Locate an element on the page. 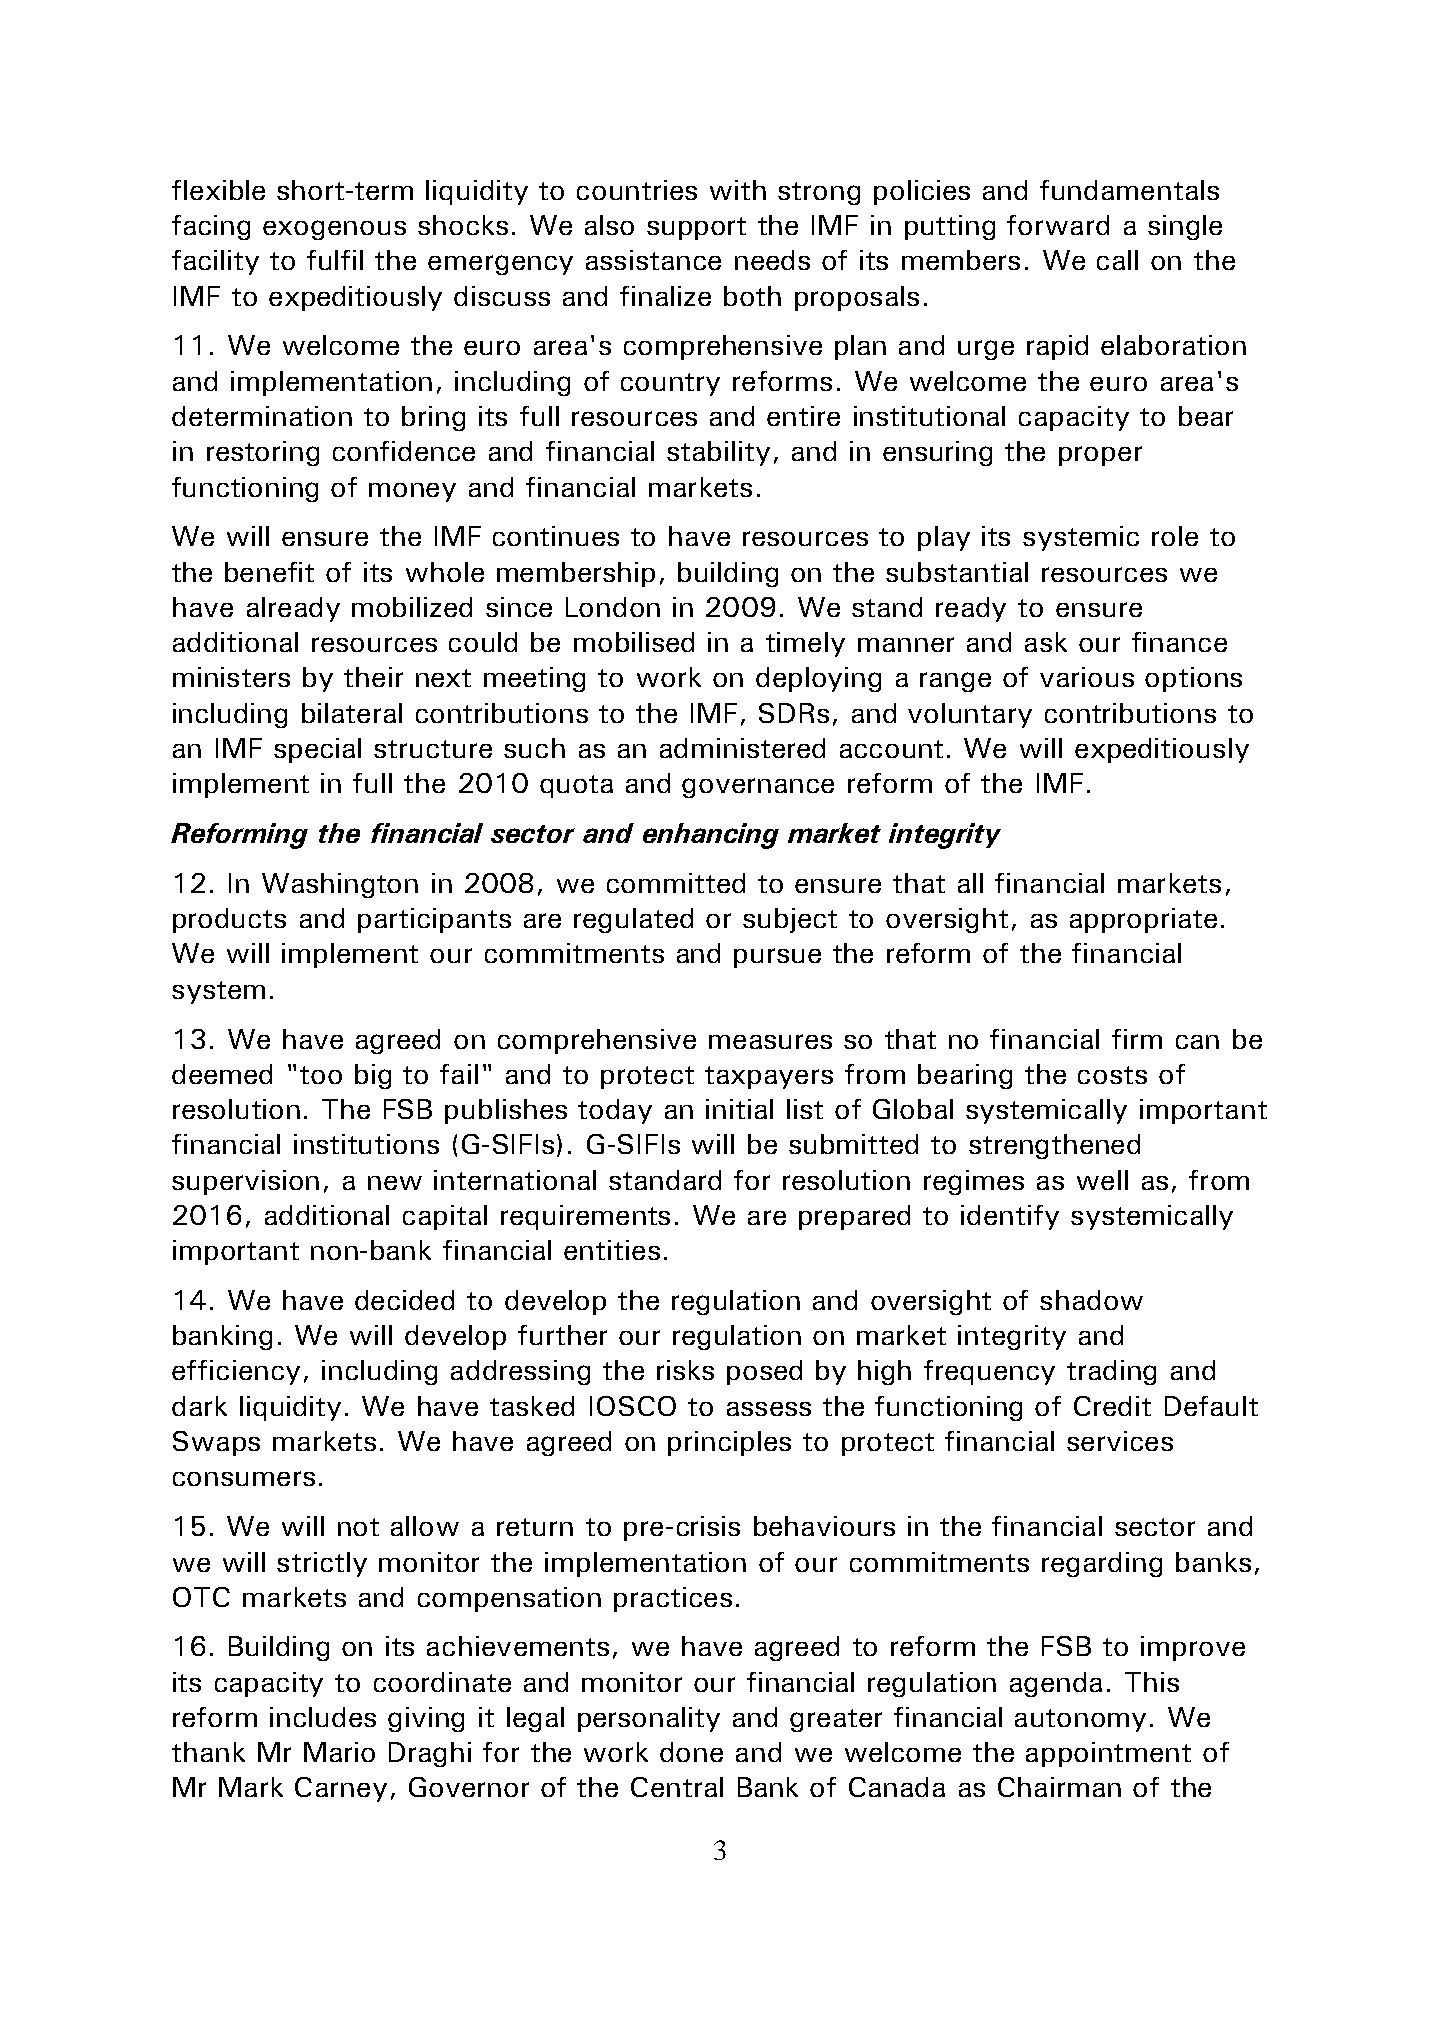  forward is located at coordinates (1058, 225).
